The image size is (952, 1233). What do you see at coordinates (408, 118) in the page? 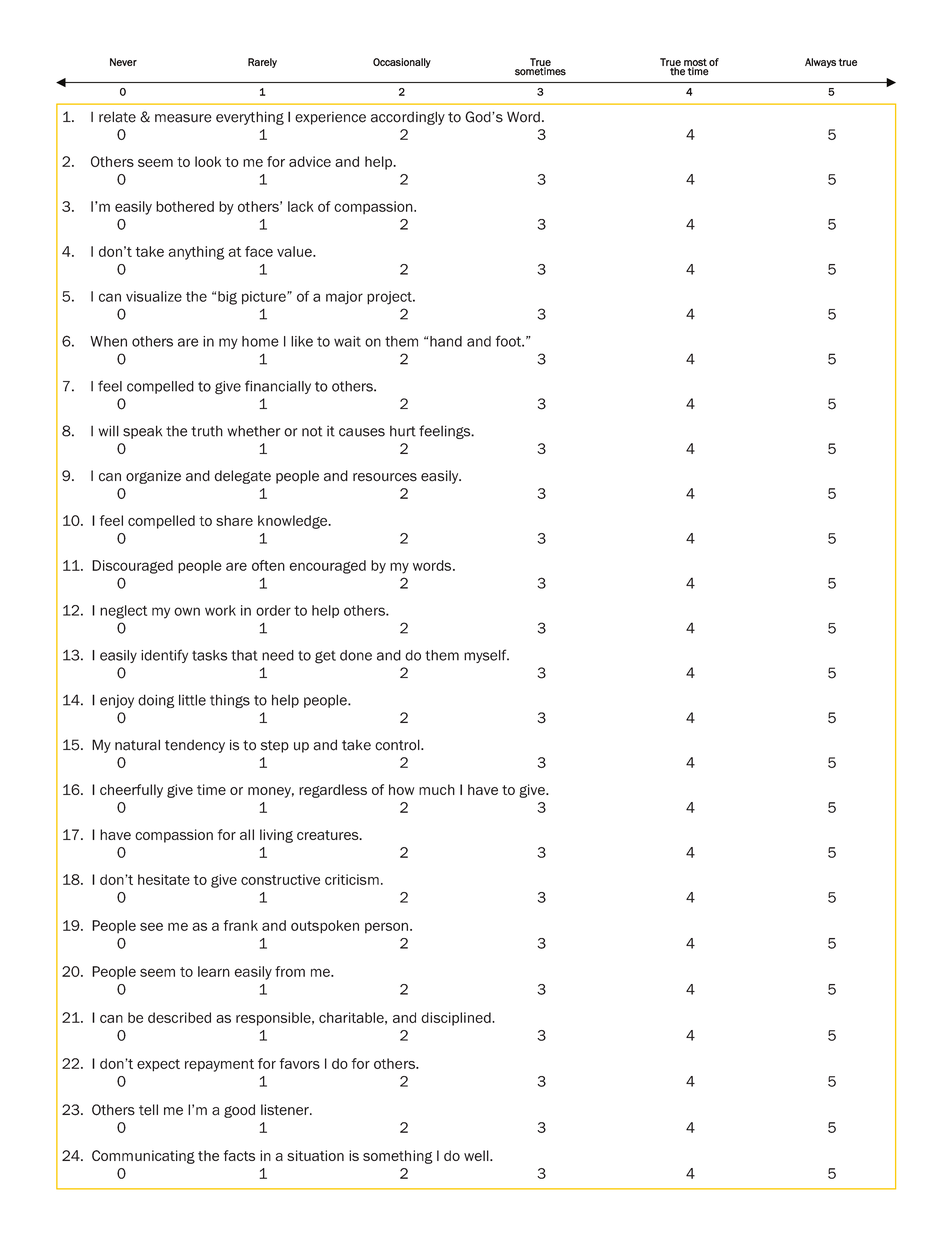
I see `accordingly` at bounding box center [408, 118].
